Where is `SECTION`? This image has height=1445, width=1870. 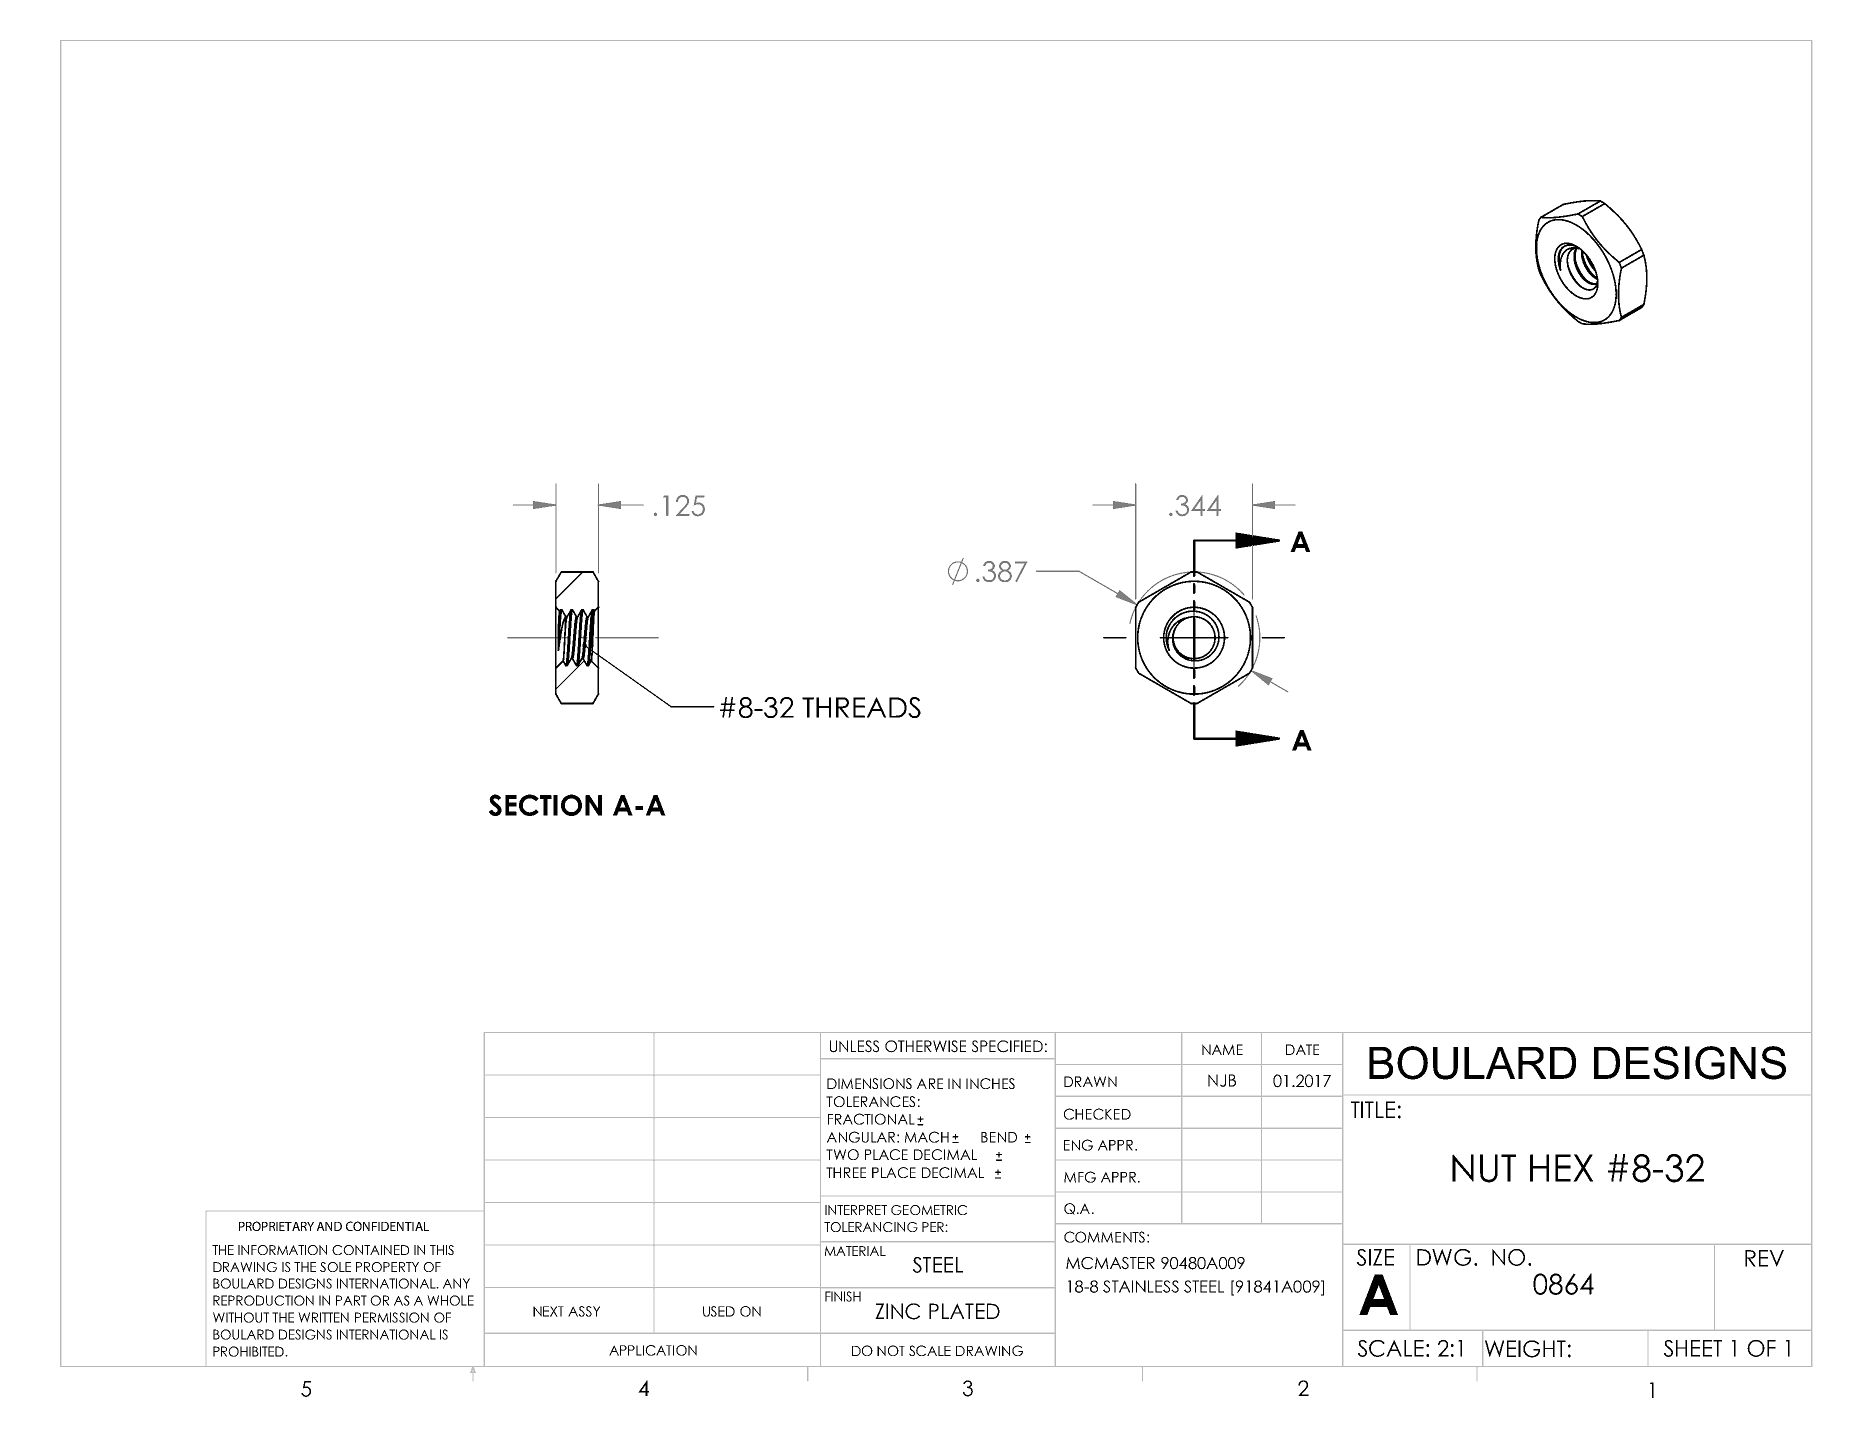 SECTION is located at coordinates (545, 805).
